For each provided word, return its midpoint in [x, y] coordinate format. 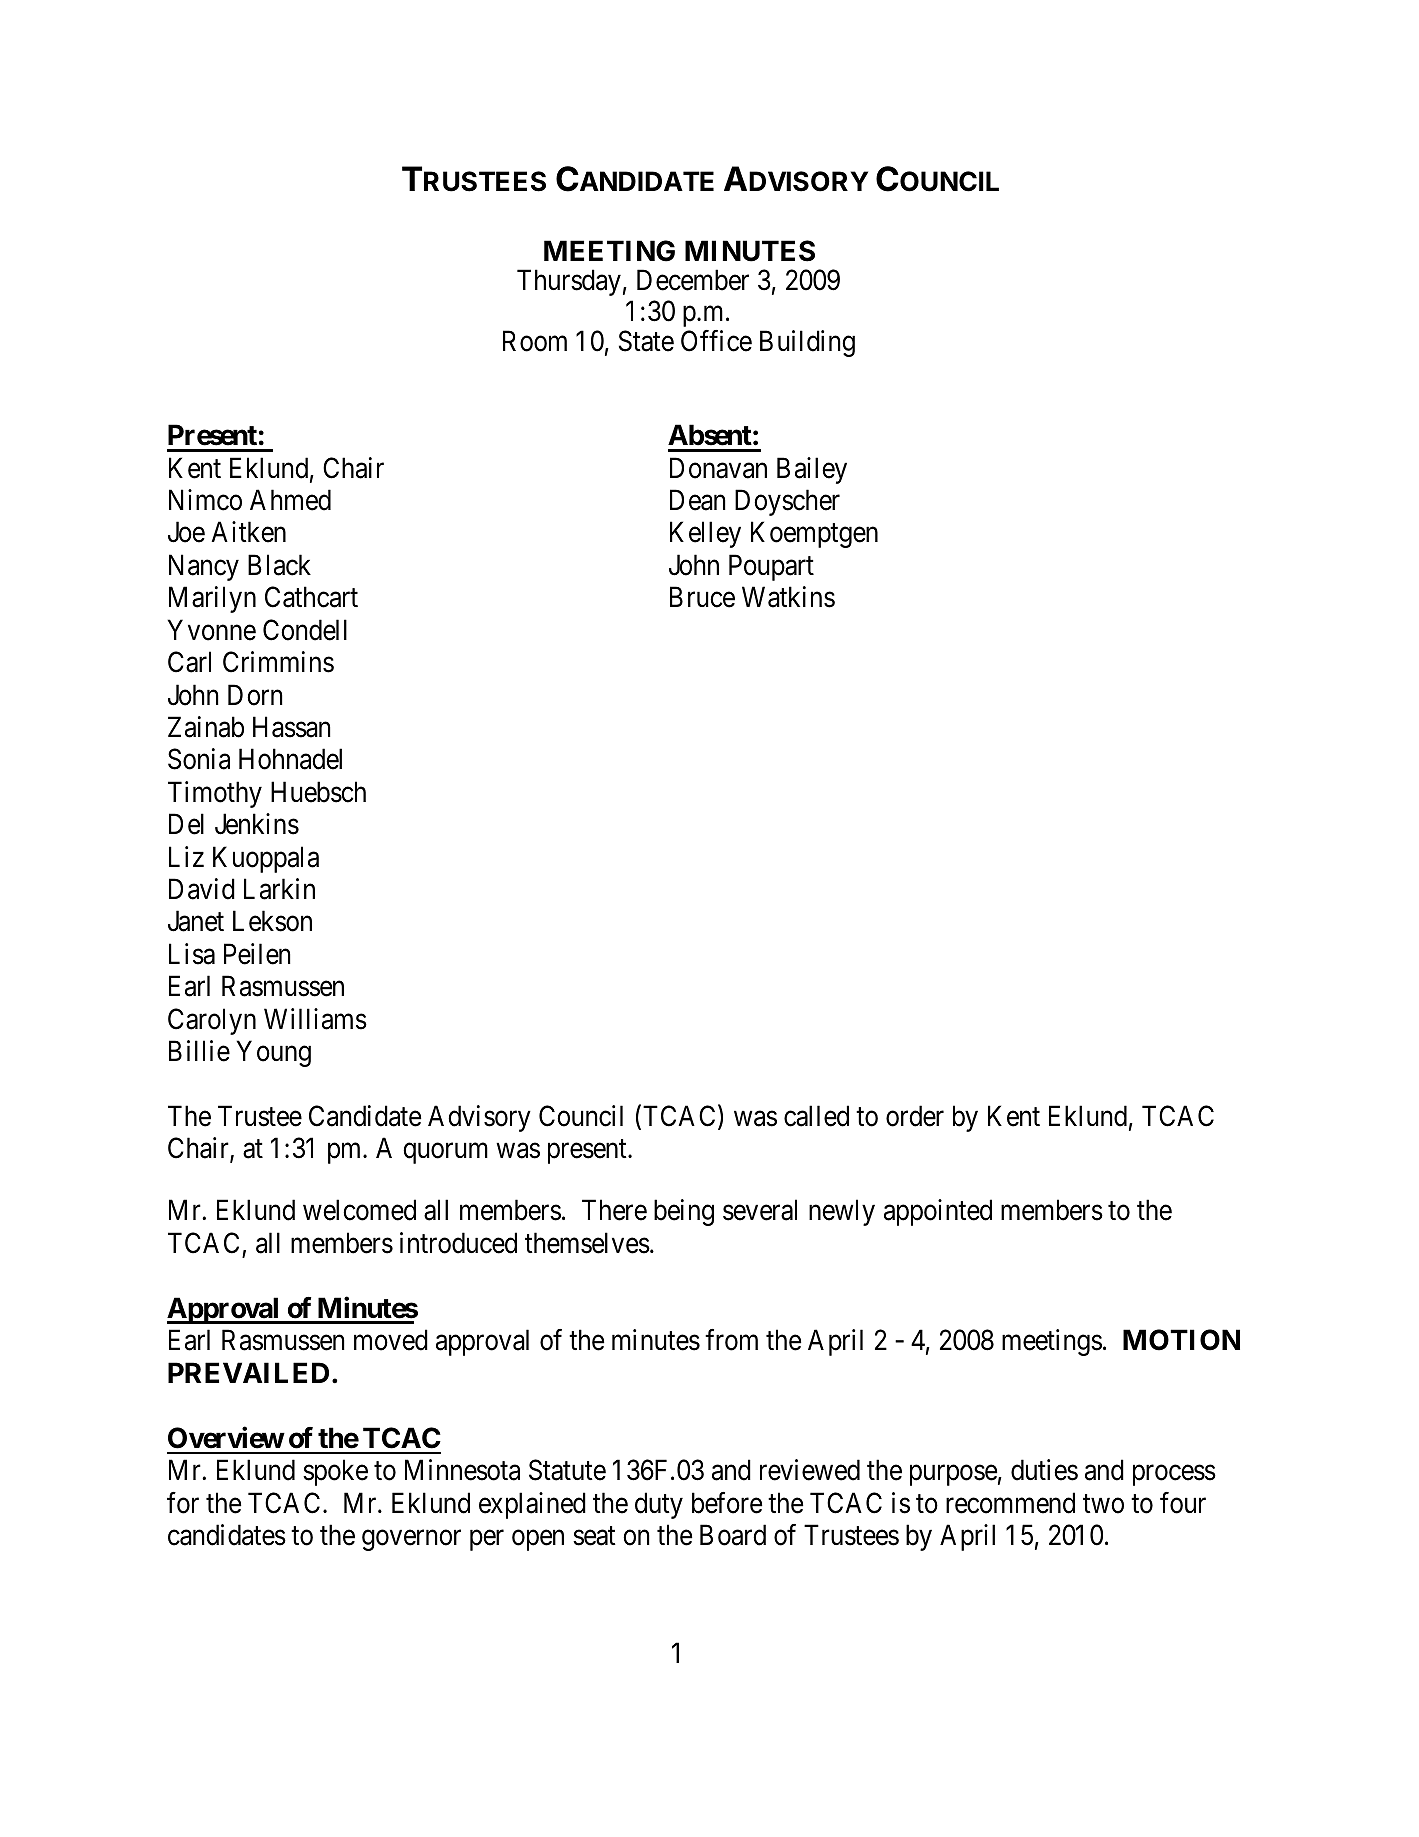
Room [535, 341]
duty [659, 1505]
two [1103, 1504]
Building [807, 343]
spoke [335, 1472]
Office [716, 341]
